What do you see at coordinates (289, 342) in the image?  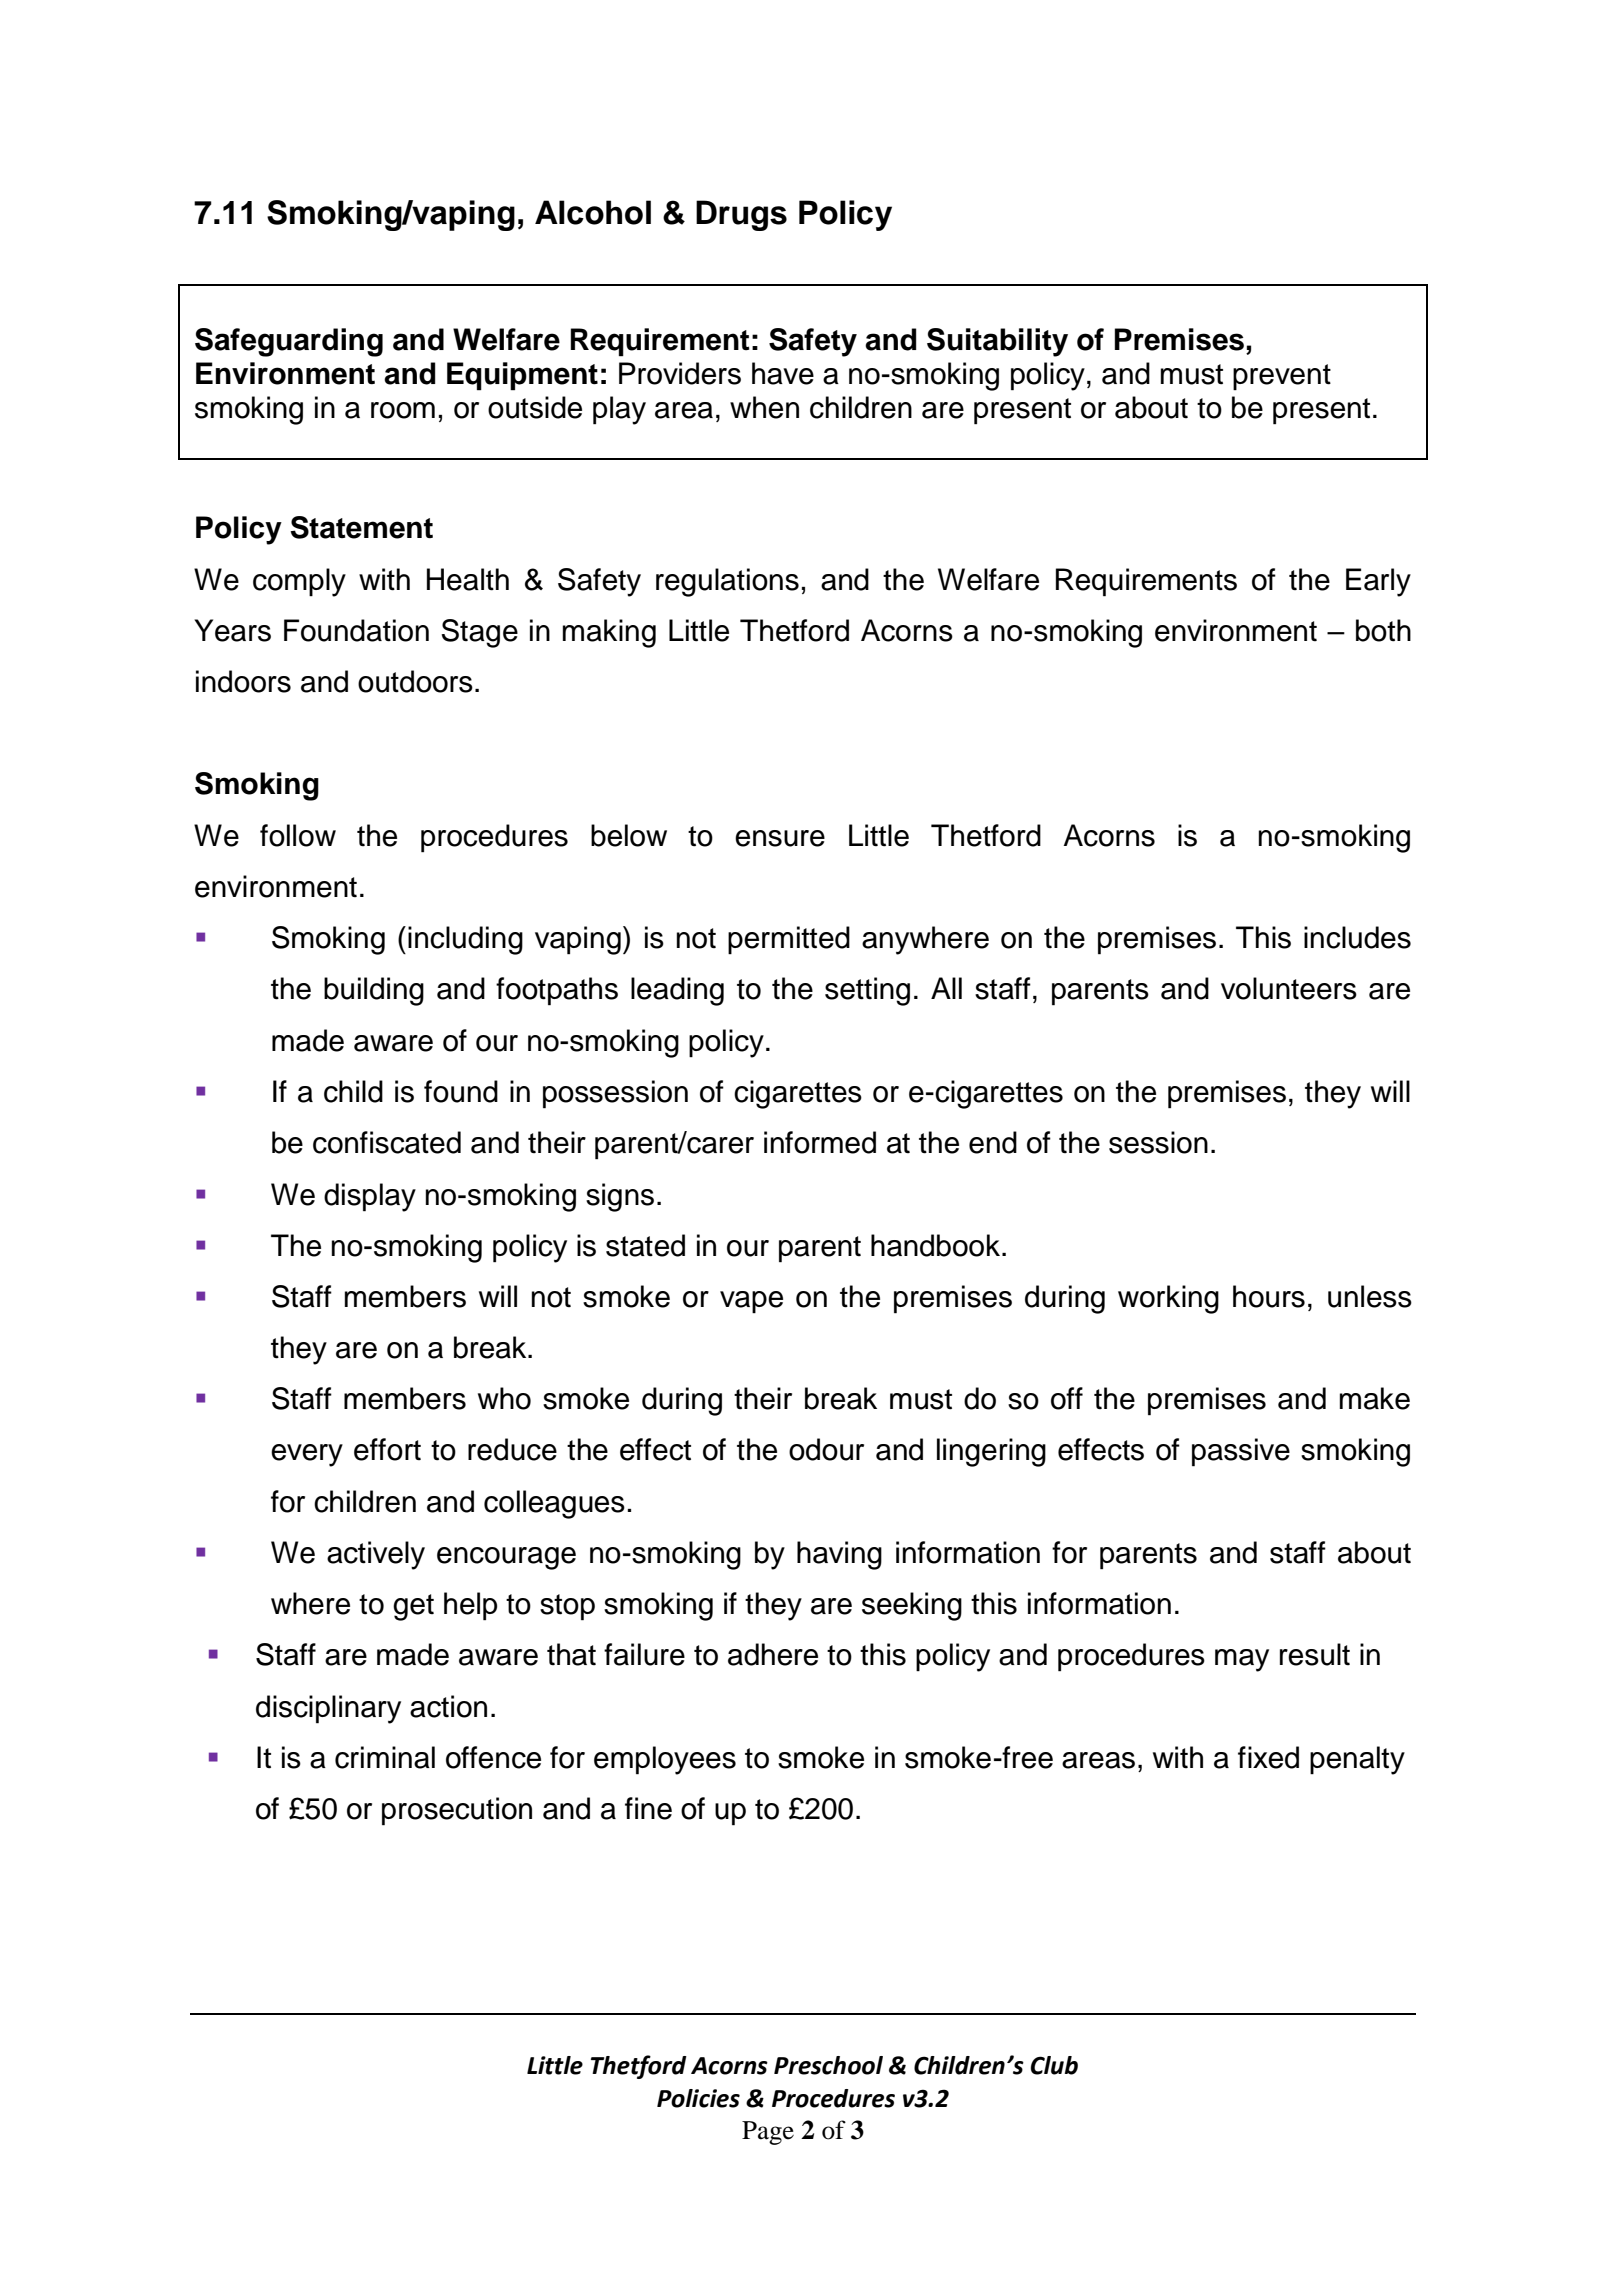 I see `Safeguarding` at bounding box center [289, 342].
